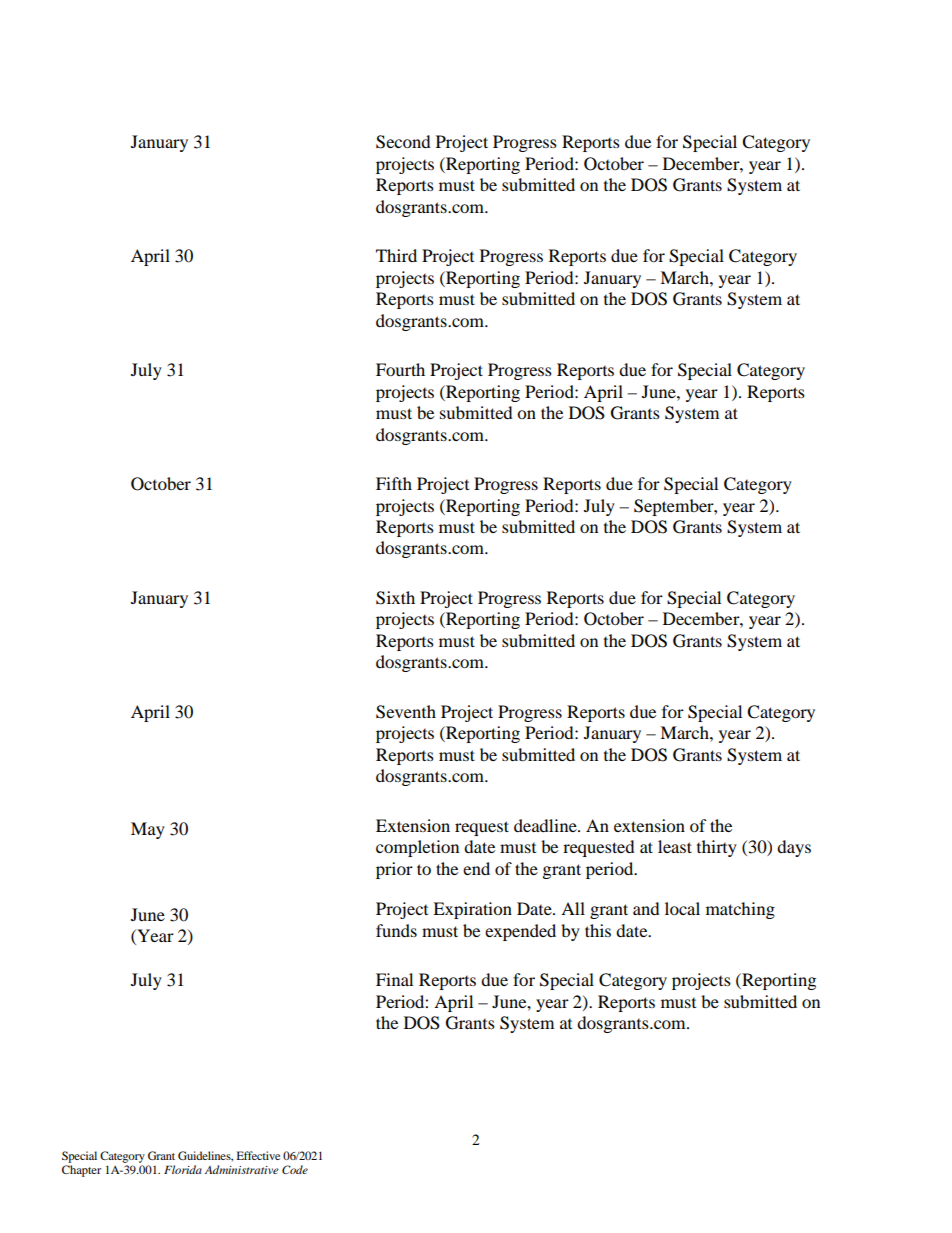 The height and width of the page is (1233, 952). Describe the element at coordinates (148, 830) in the page. I see `May` at that location.
